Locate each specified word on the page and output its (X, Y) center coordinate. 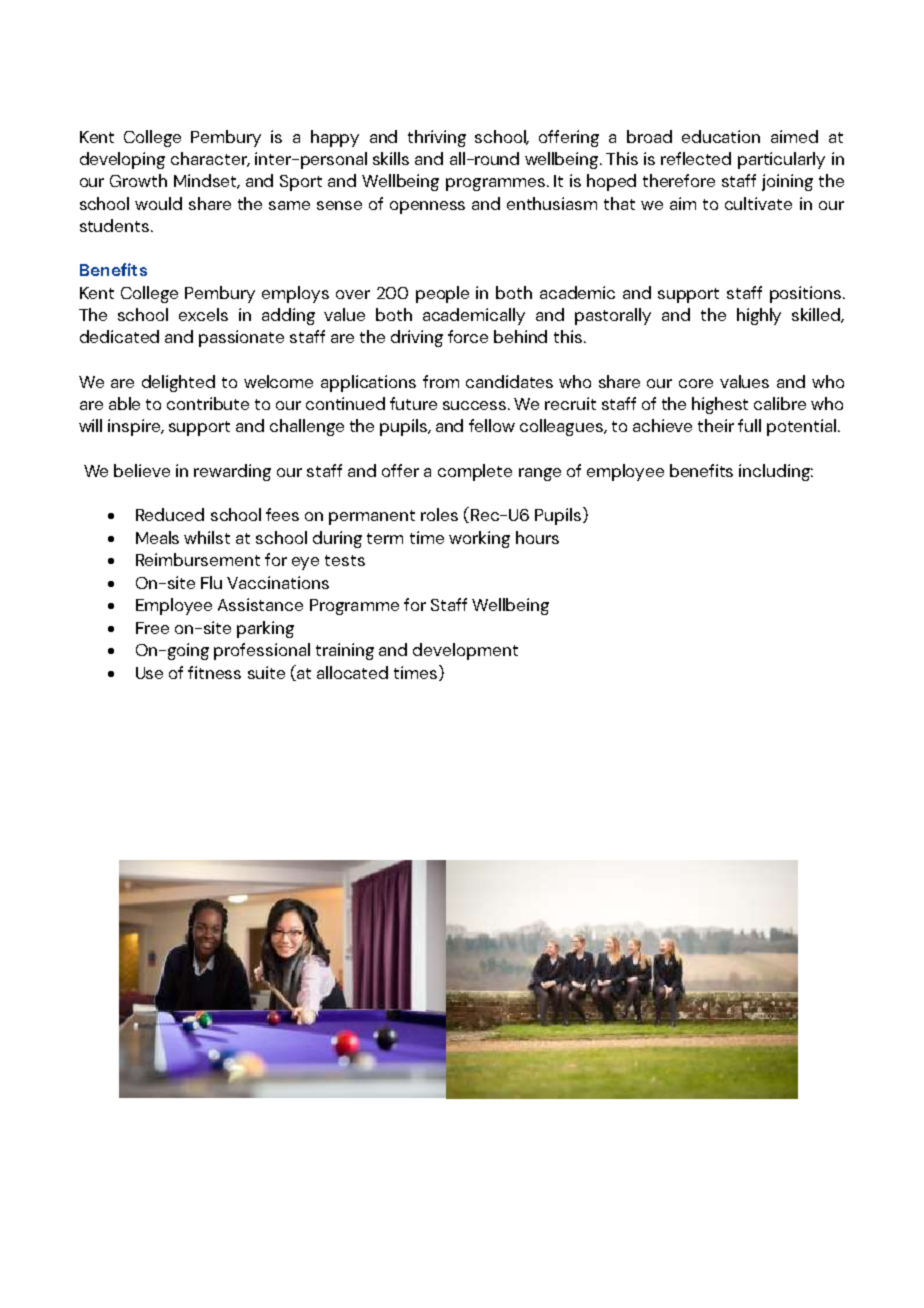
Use (149, 673)
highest (720, 405)
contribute (208, 403)
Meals (157, 537)
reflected (696, 158)
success (476, 405)
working (479, 539)
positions (805, 294)
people (442, 294)
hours (537, 537)
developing (122, 160)
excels (203, 314)
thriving (437, 138)
